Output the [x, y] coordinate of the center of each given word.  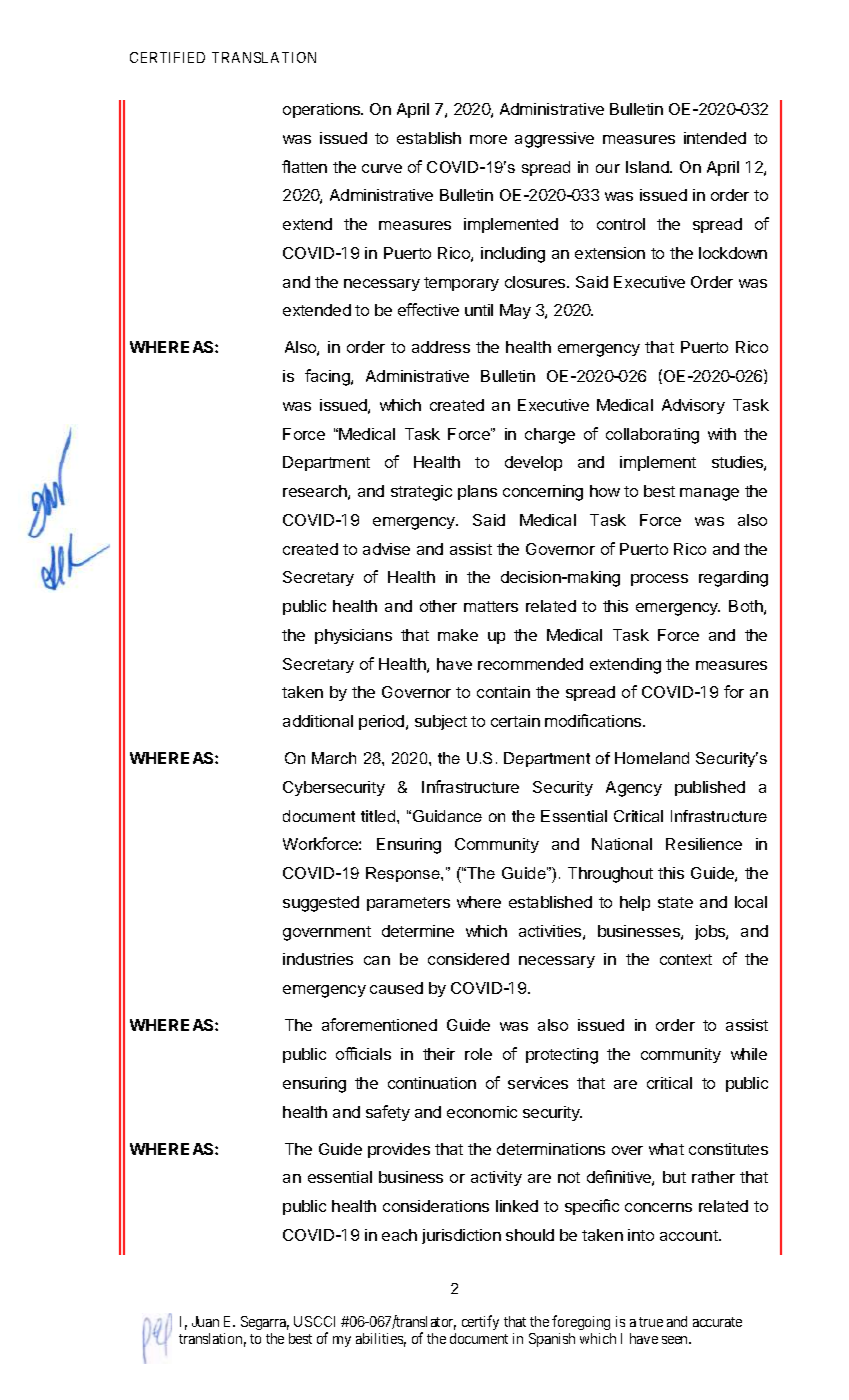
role [478, 1054]
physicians [353, 636]
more [488, 139]
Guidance [447, 816]
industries [318, 959]
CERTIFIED [167, 57]
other [438, 606]
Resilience [704, 844]
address [441, 347]
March [334, 758]
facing [328, 377]
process [659, 580]
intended [715, 138]
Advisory [693, 406]
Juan [205, 1321]
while [749, 1054]
